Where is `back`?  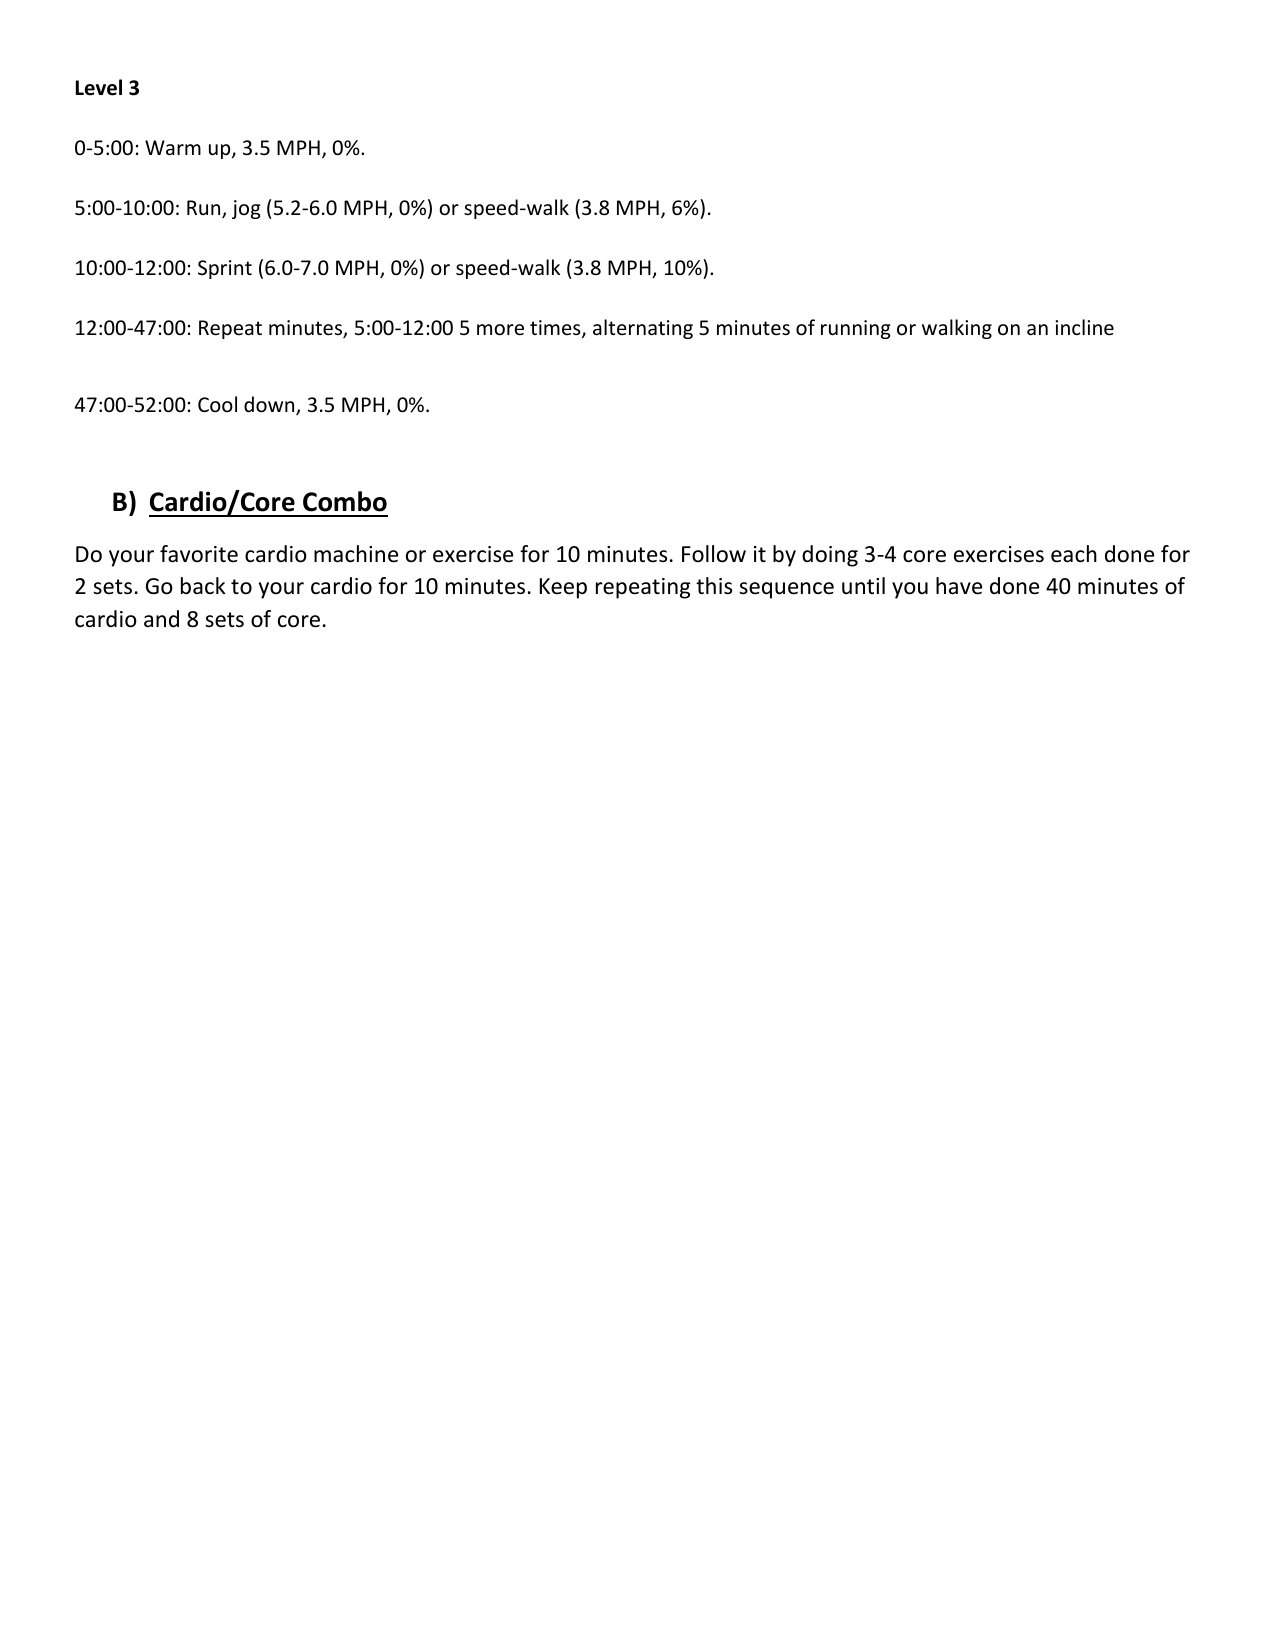 back is located at coordinates (203, 586).
